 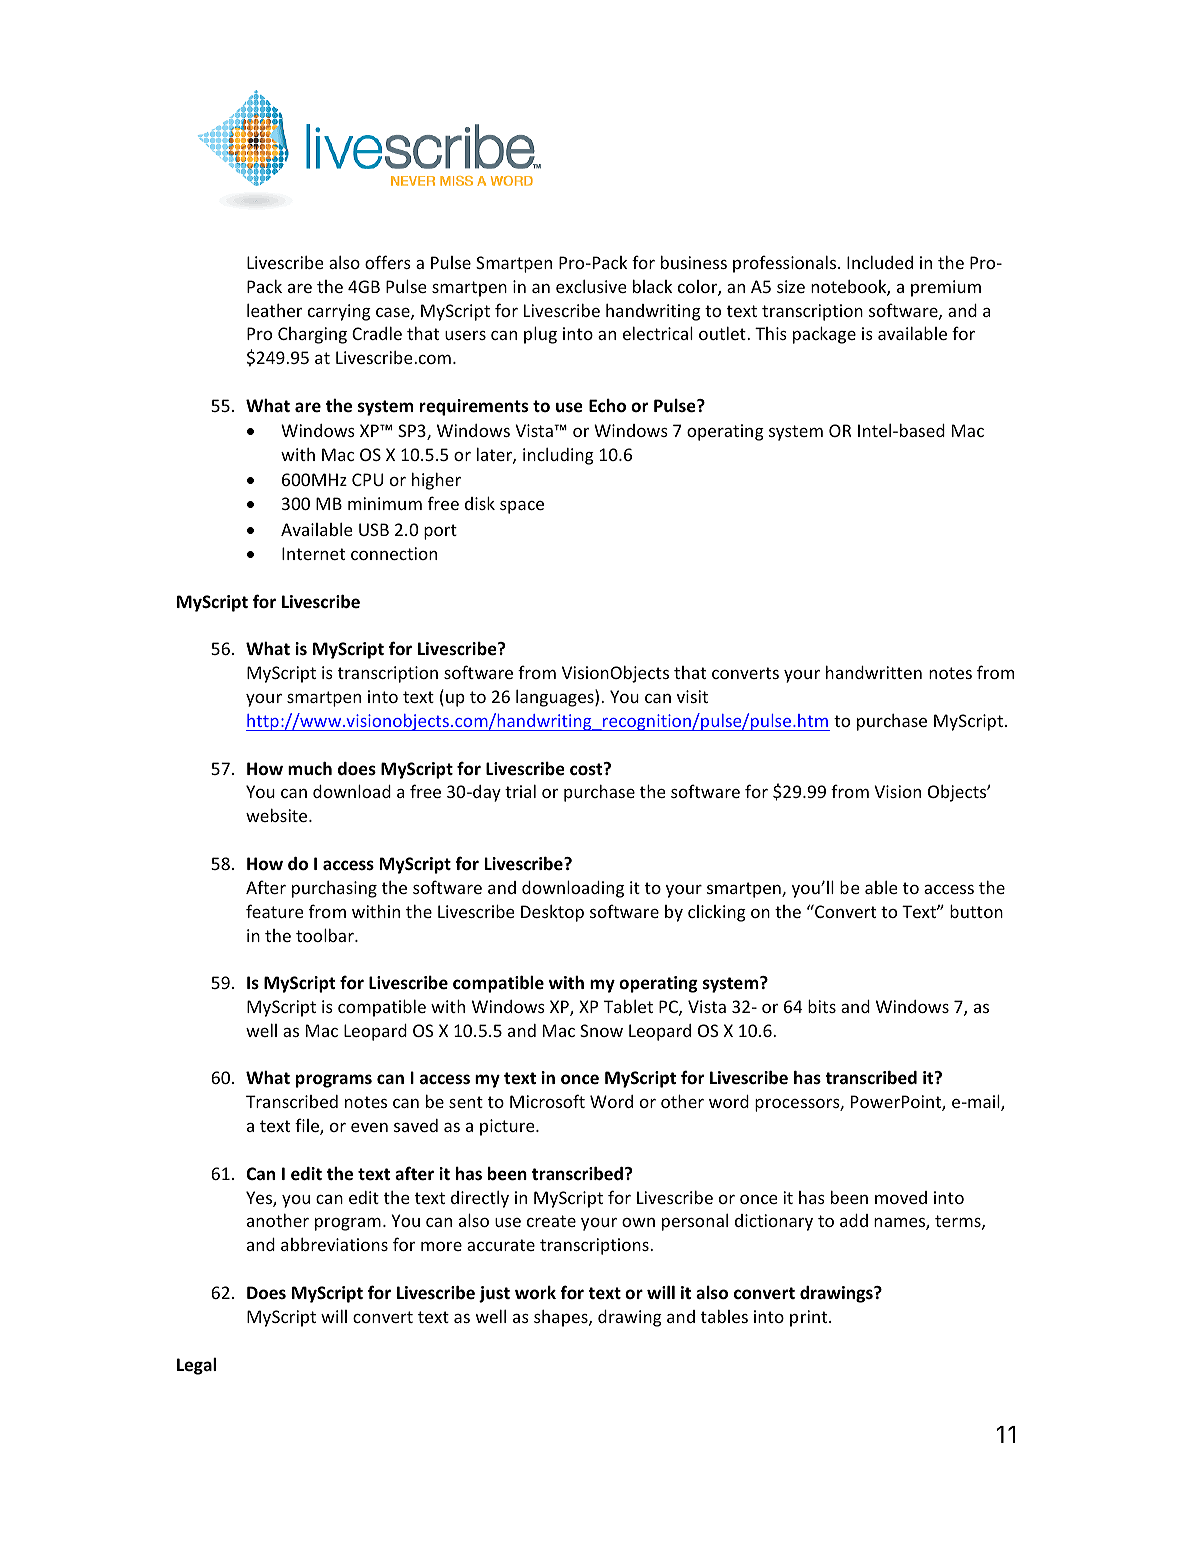 What do you see at coordinates (196, 1366) in the page?
I see `Legal` at bounding box center [196, 1366].
